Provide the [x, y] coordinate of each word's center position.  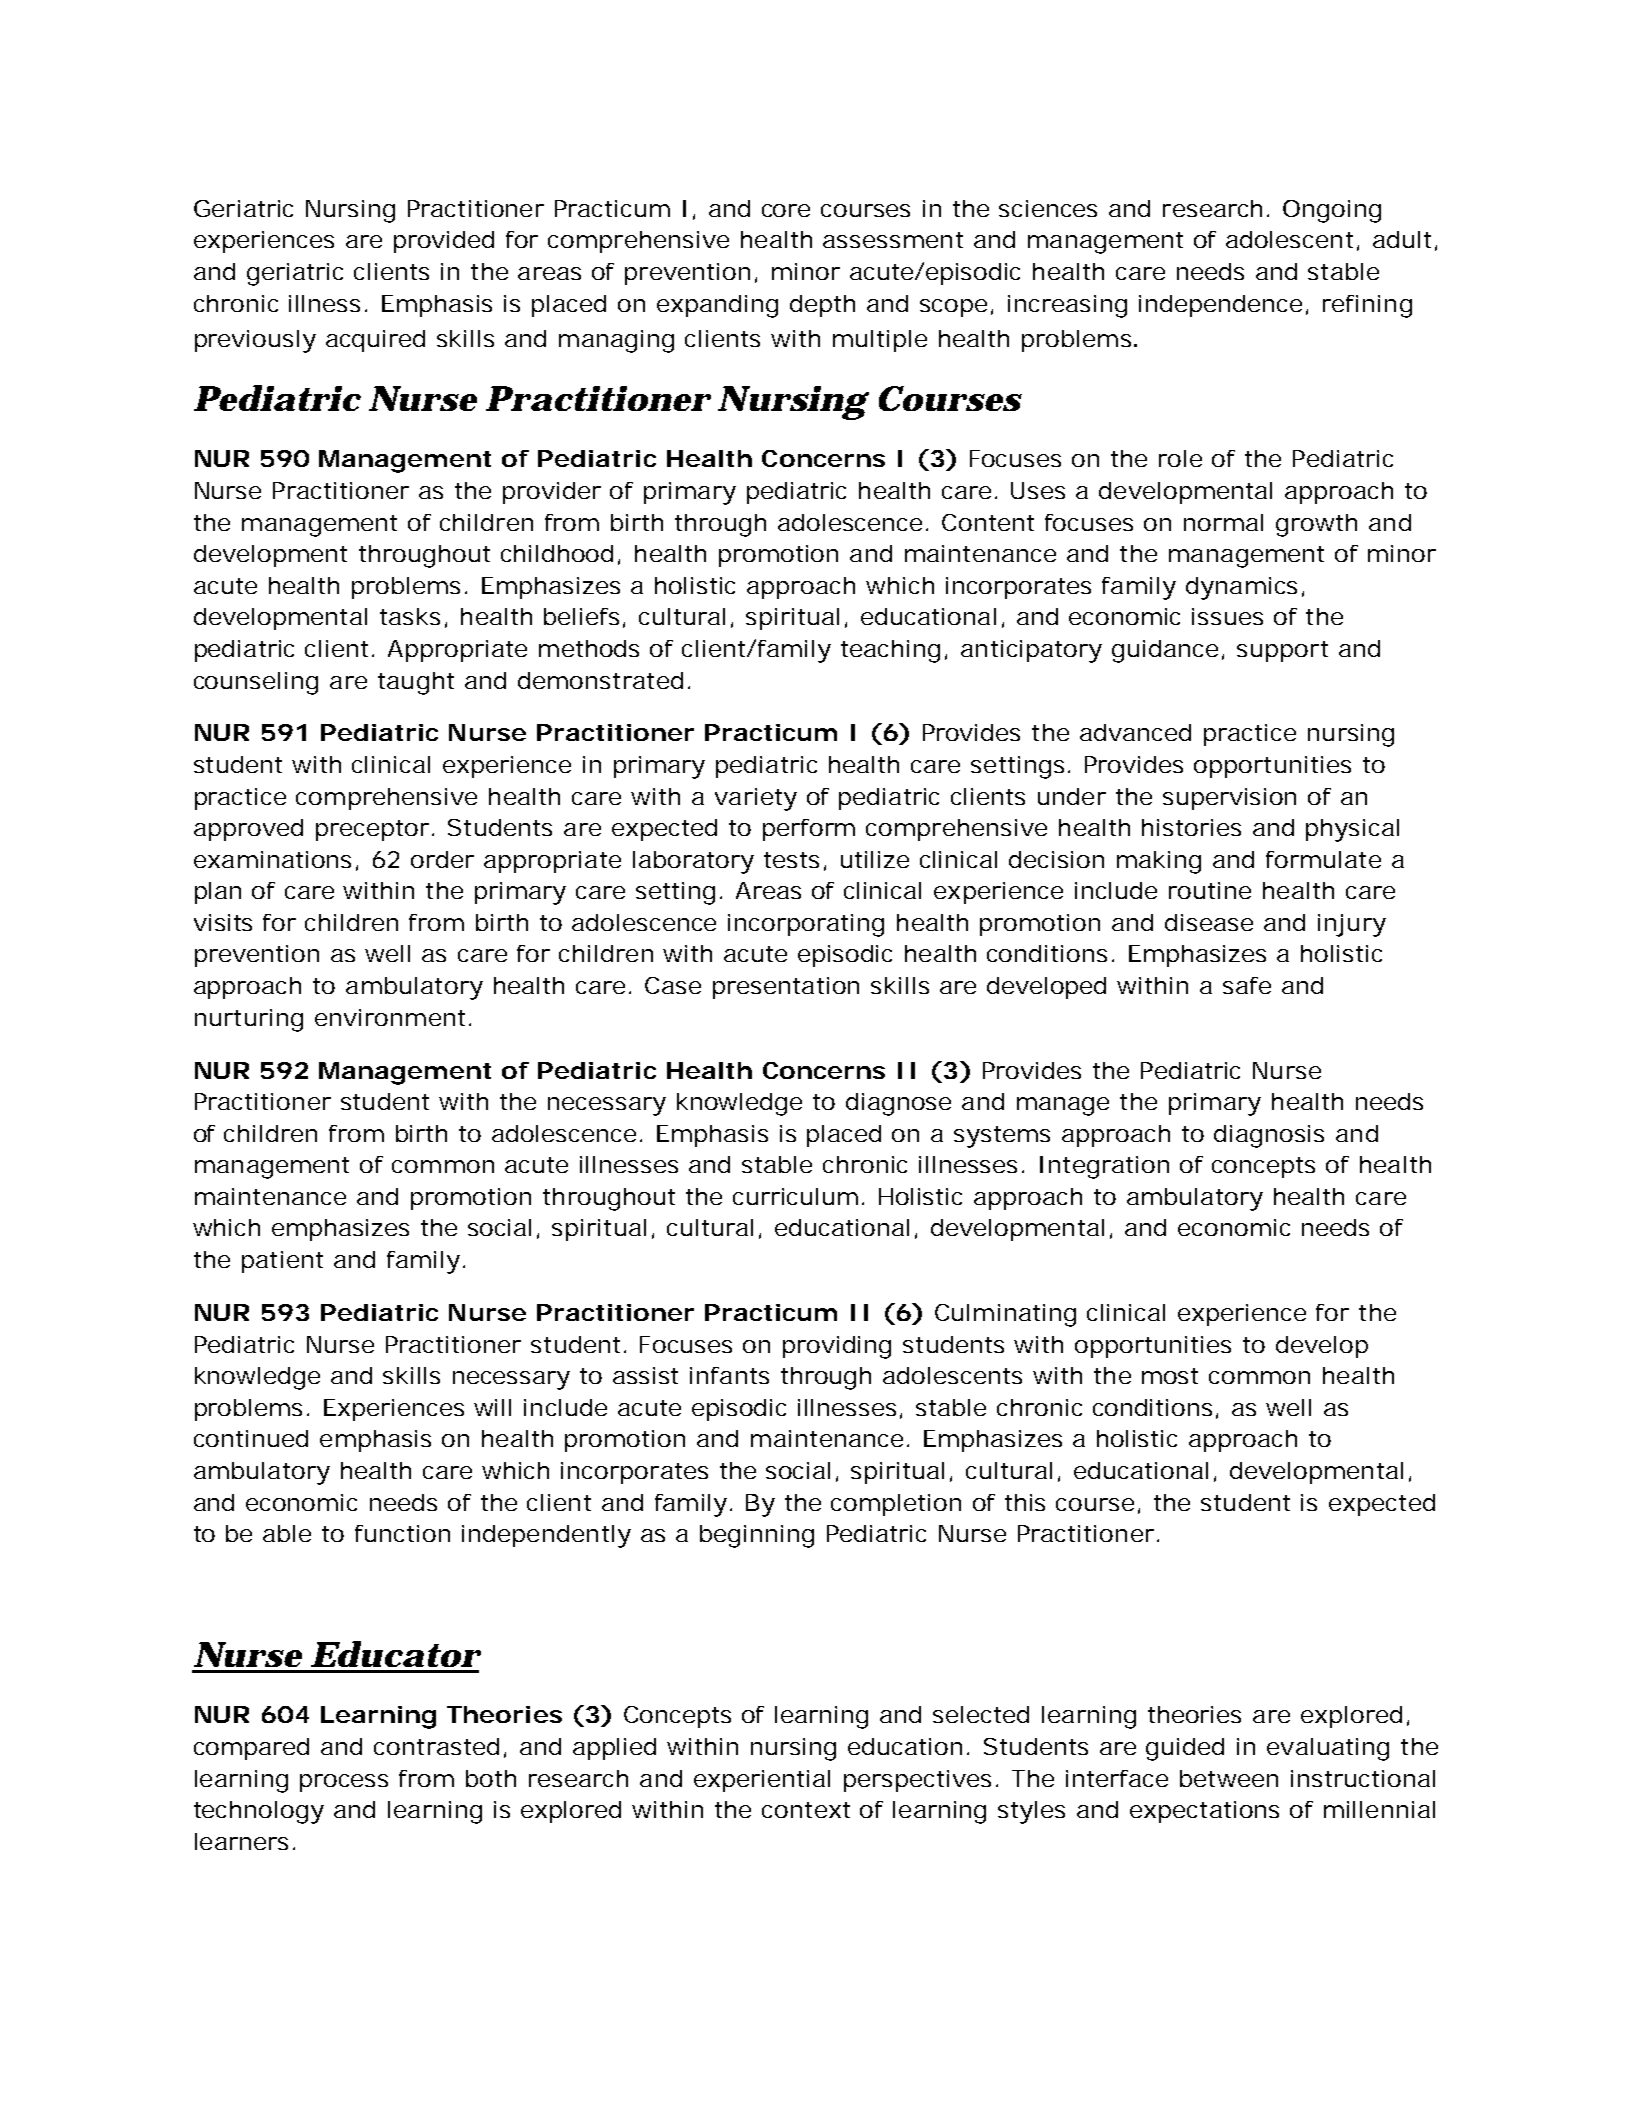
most [1170, 1376]
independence [1220, 306]
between [1229, 1778]
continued [251, 1438]
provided [444, 242]
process [344, 1783]
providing [837, 1347]
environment [390, 1017]
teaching [890, 651]
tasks [410, 616]
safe [1247, 985]
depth [822, 306]
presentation [786, 988]
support [1282, 651]
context [806, 1810]
